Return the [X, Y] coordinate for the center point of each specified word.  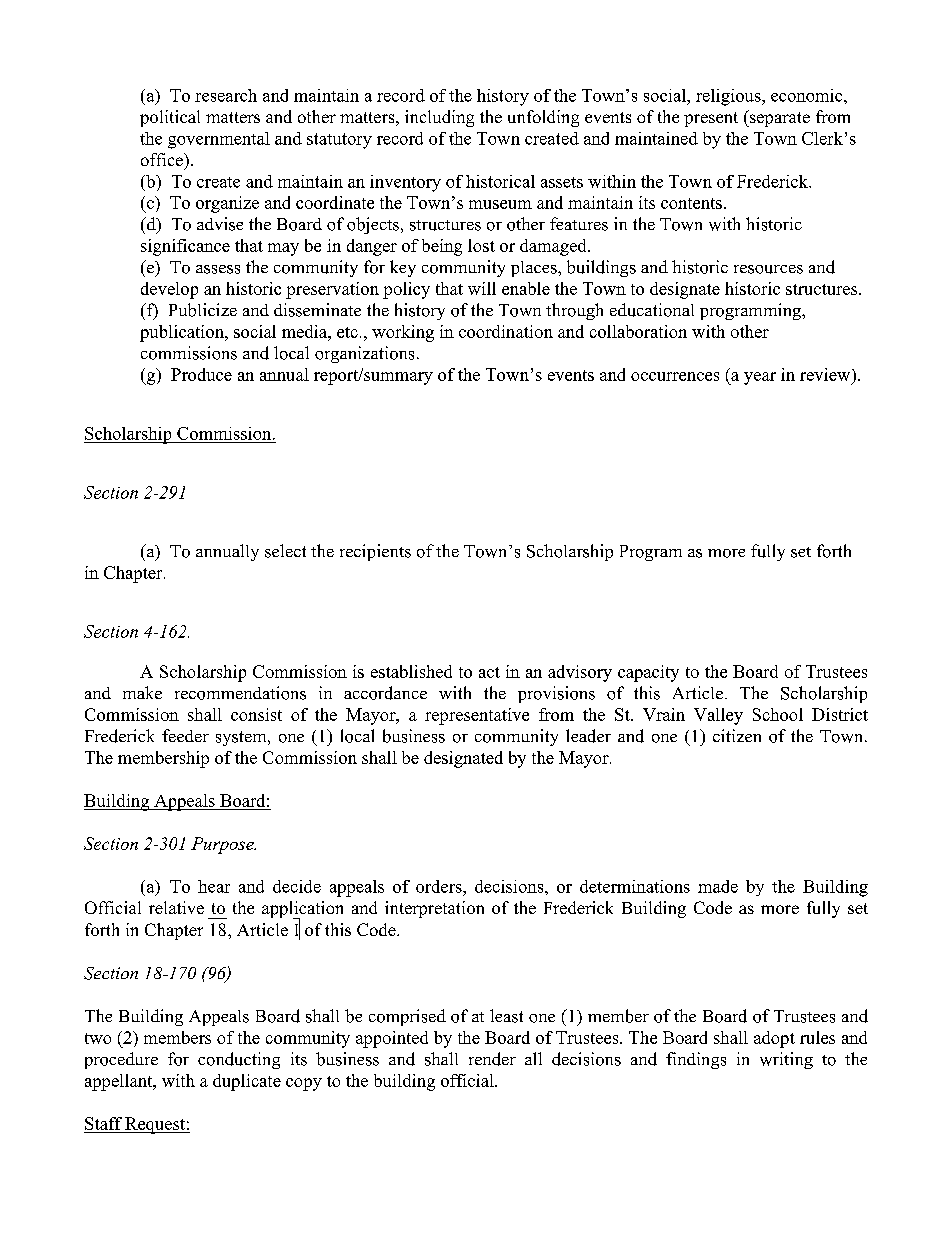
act [489, 672]
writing [786, 1060]
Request [155, 1125]
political [170, 118]
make [142, 692]
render [492, 1059]
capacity [648, 673]
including [439, 118]
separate [779, 118]
